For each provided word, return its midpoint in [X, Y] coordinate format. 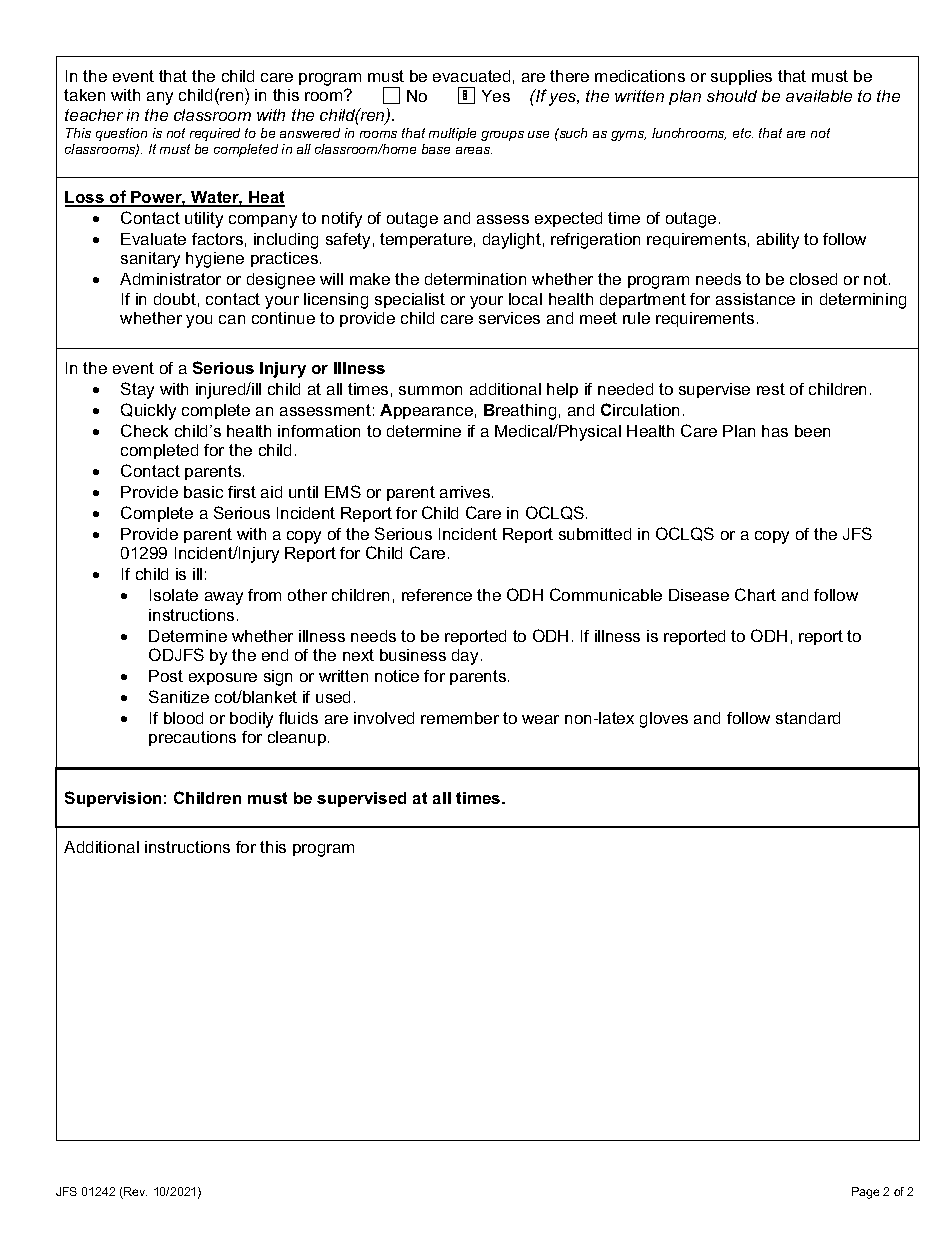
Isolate [174, 595]
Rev [134, 1193]
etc [743, 133]
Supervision [113, 799]
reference [437, 595]
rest [771, 389]
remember [460, 718]
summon [430, 390]
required [215, 134]
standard [808, 718]
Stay [137, 390]
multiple [452, 134]
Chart [755, 594]
